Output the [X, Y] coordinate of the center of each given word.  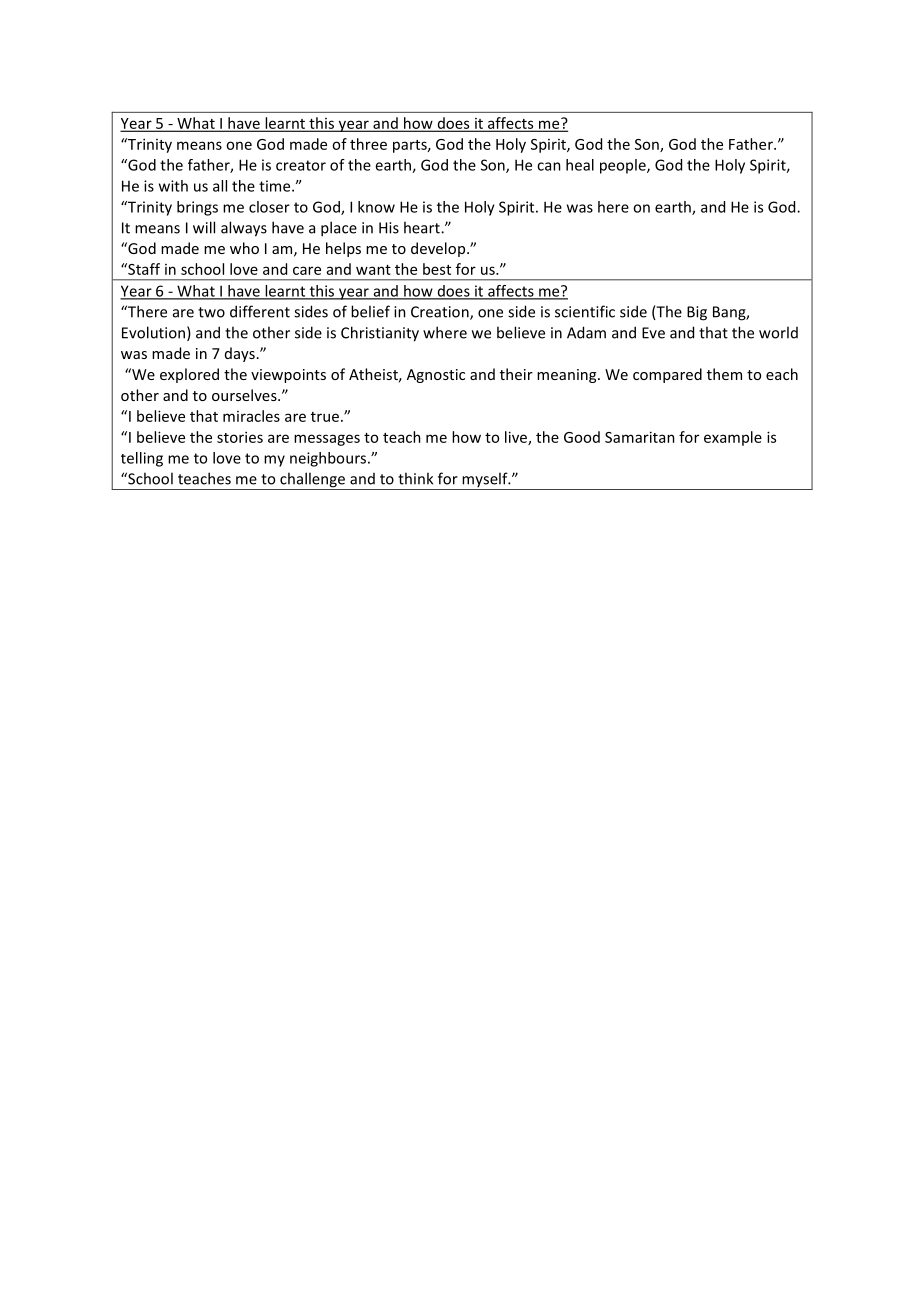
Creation [441, 313]
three [368, 144]
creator [301, 165]
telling [142, 459]
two [211, 312]
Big [697, 313]
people [624, 166]
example [733, 438]
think [415, 478]
